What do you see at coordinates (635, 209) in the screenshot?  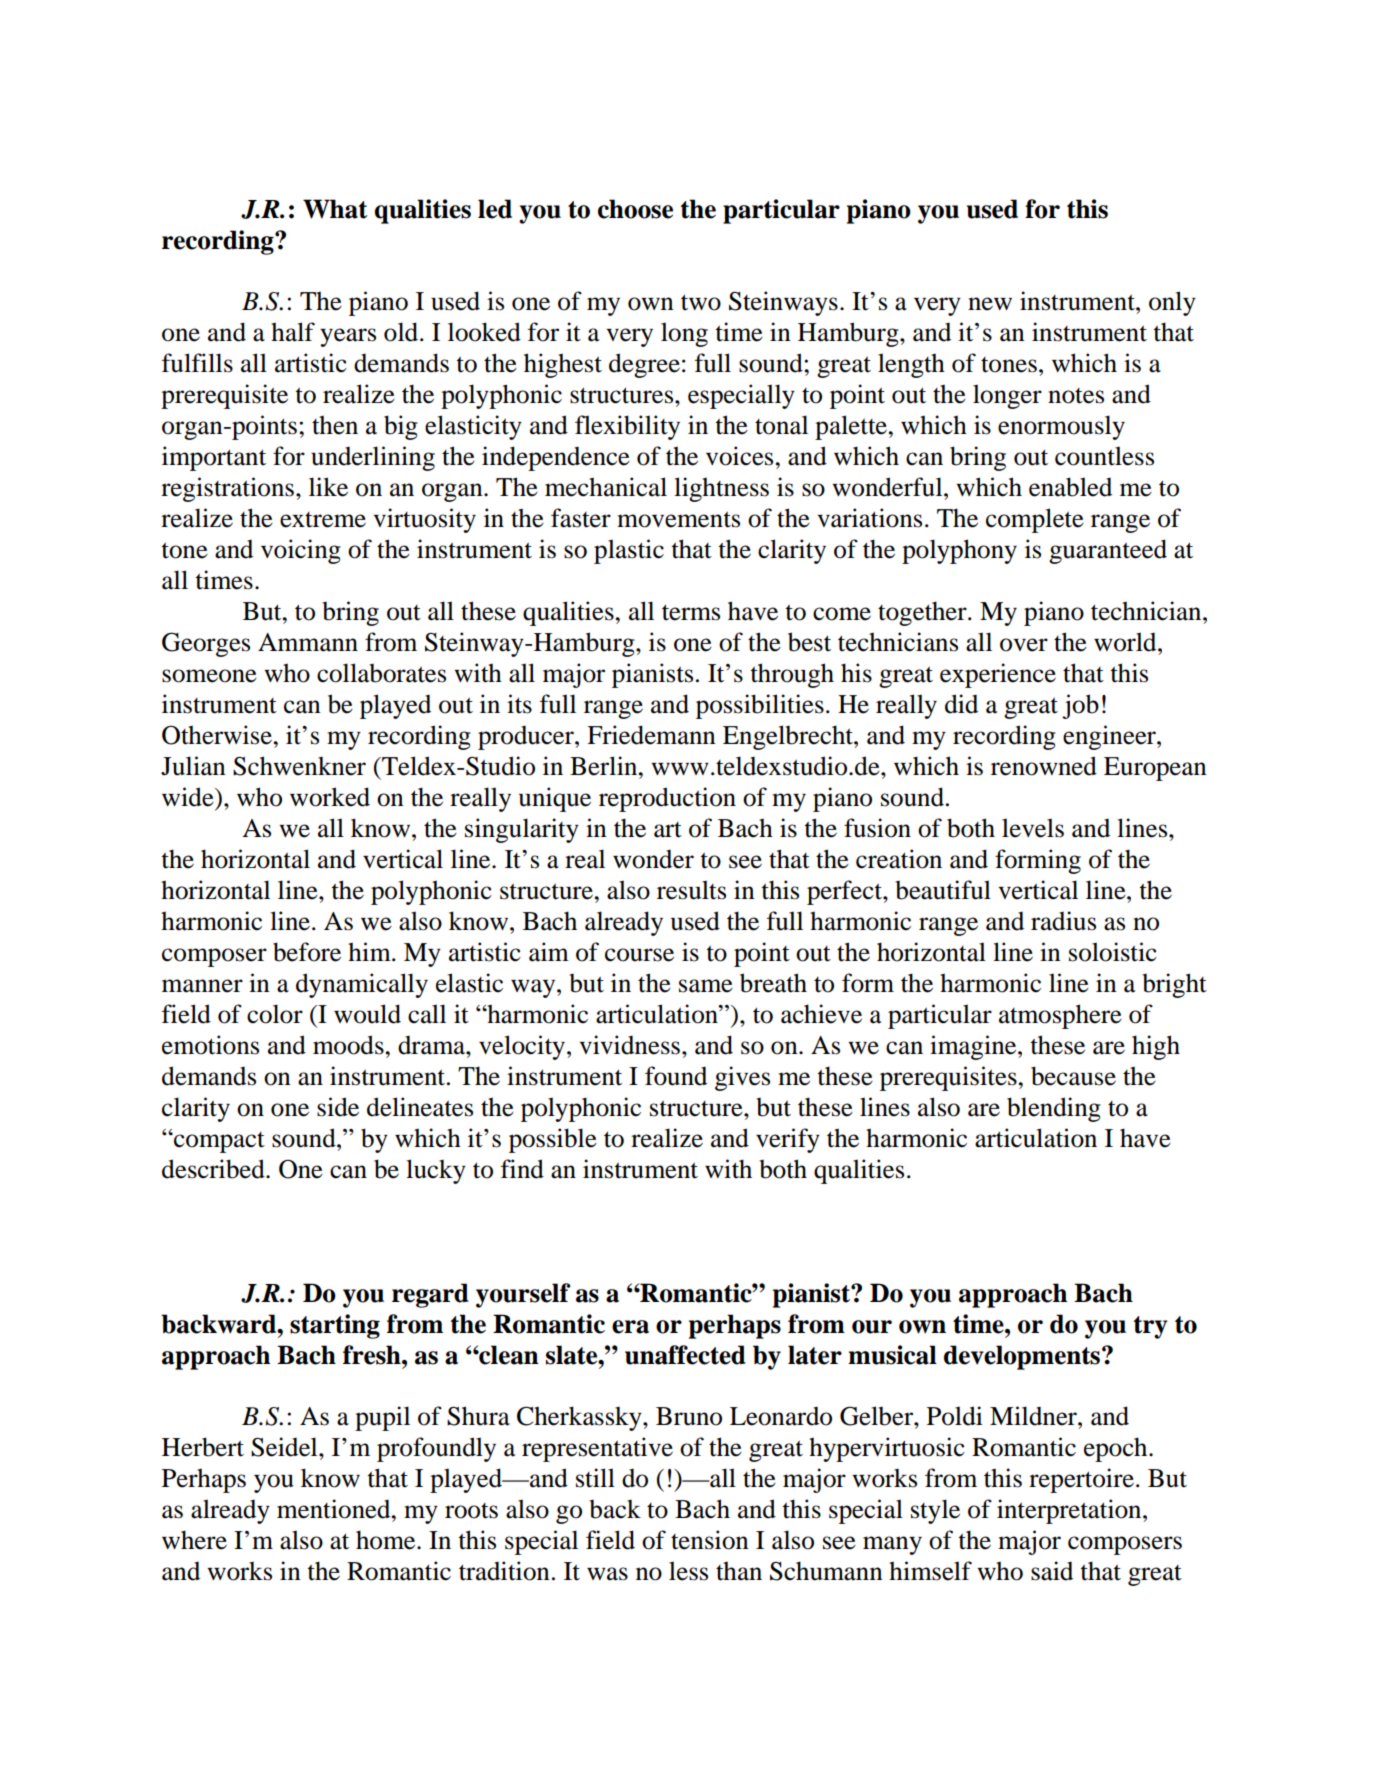 I see `choose` at bounding box center [635, 209].
